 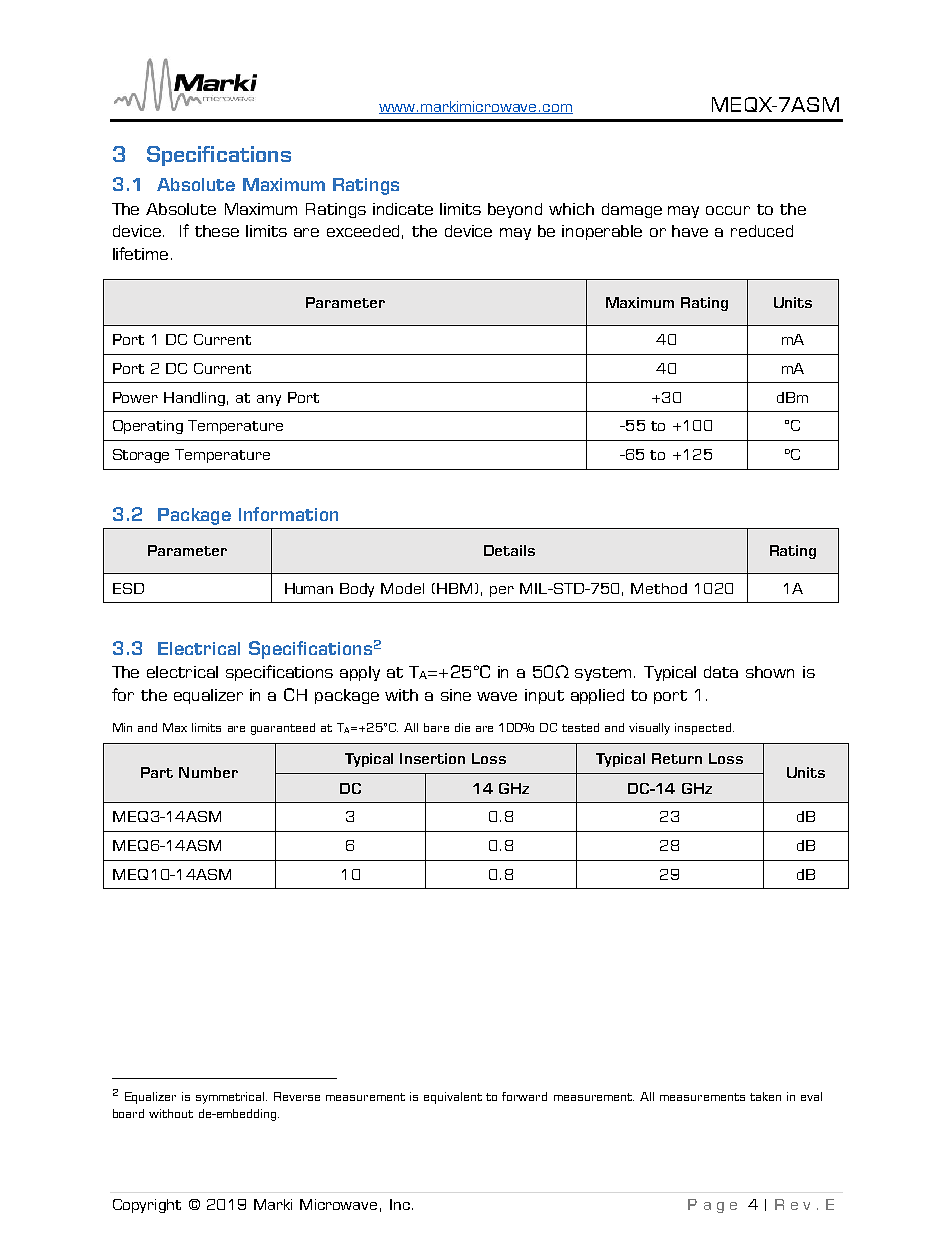 I want to click on guaranteed, so click(x=283, y=729).
